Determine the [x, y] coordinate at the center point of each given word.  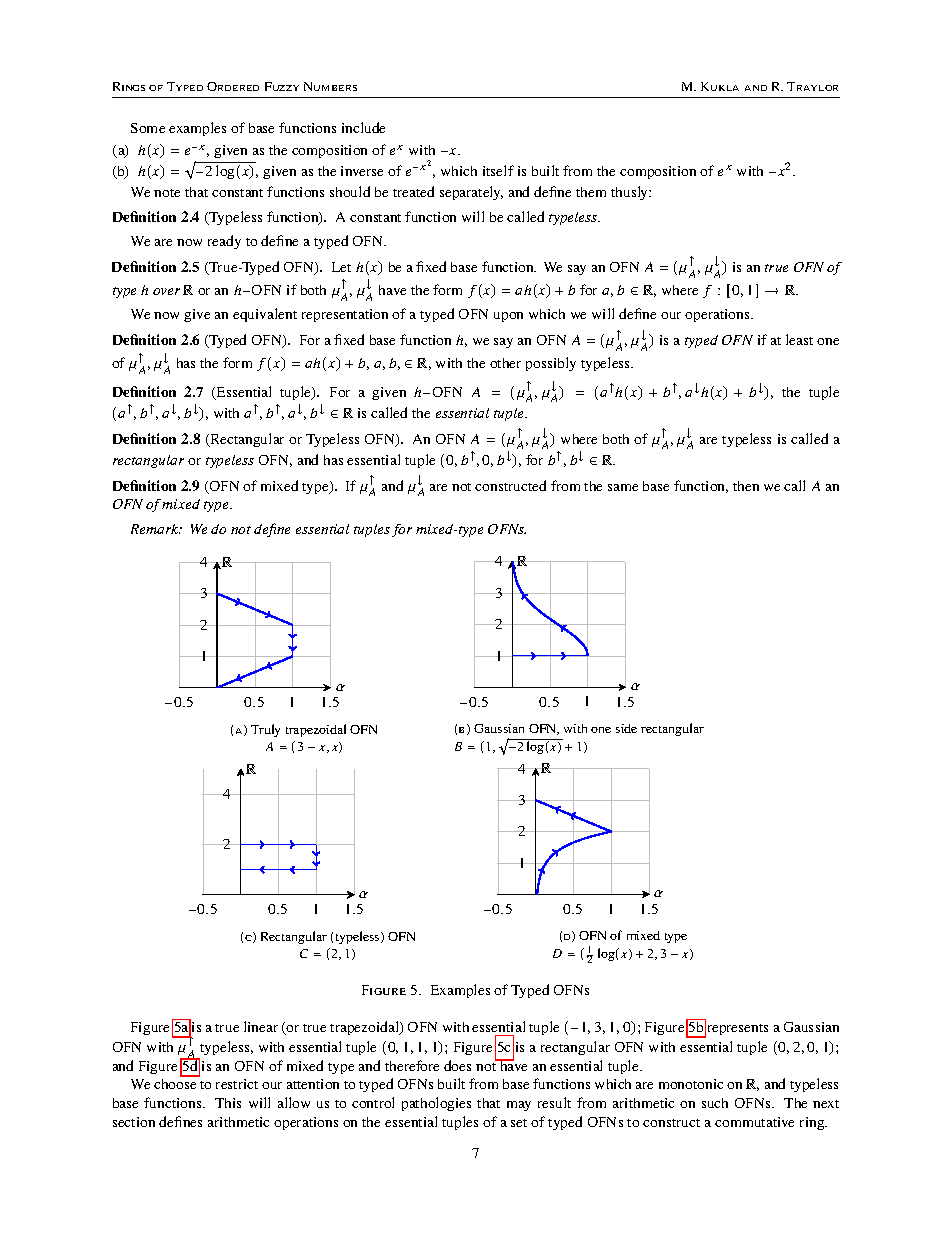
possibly [551, 364]
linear [261, 1026]
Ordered [233, 86]
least [799, 339]
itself [498, 170]
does [457, 1065]
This [228, 1103]
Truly [265, 730]
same [623, 487]
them [591, 192]
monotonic [691, 1084]
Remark [156, 529]
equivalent [265, 315]
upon [508, 317]
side [626, 728]
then [746, 486]
